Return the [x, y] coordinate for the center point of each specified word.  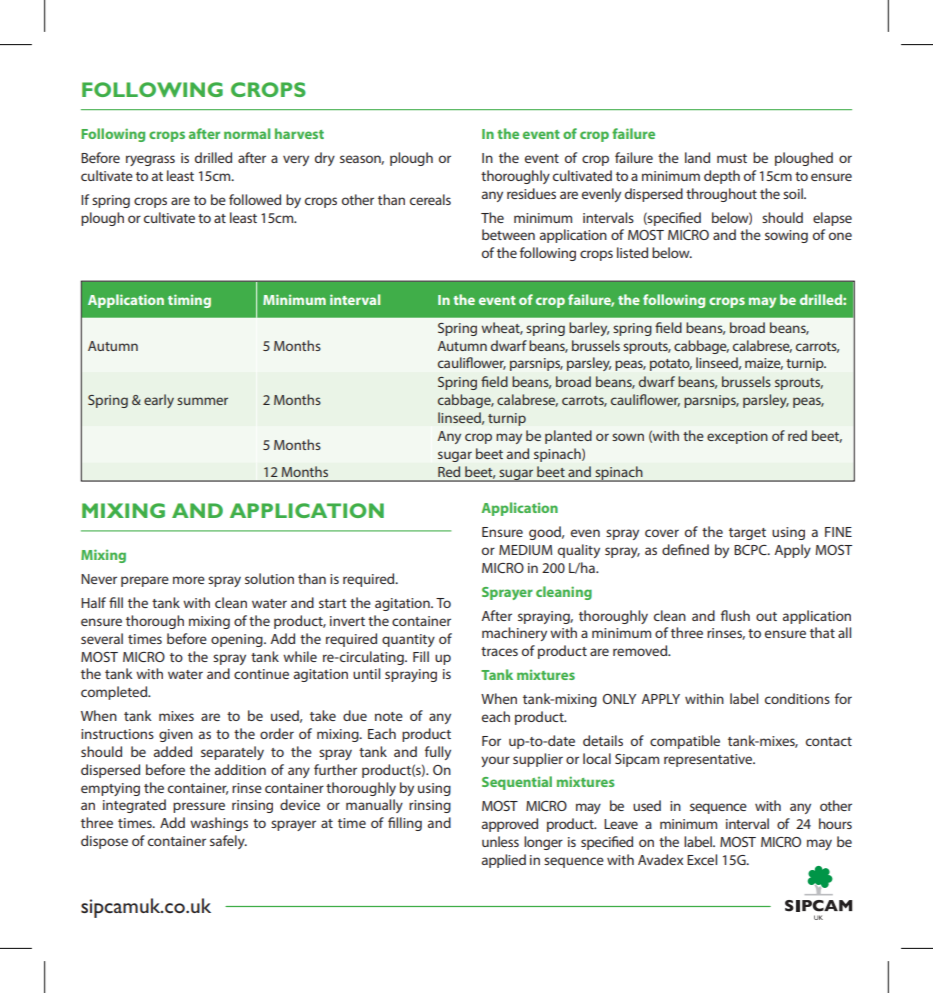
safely [228, 842]
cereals [430, 199]
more [189, 580]
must [732, 158]
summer [202, 401]
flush [735, 615]
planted [568, 437]
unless [500, 841]
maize [764, 364]
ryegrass [150, 160]
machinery [514, 634]
